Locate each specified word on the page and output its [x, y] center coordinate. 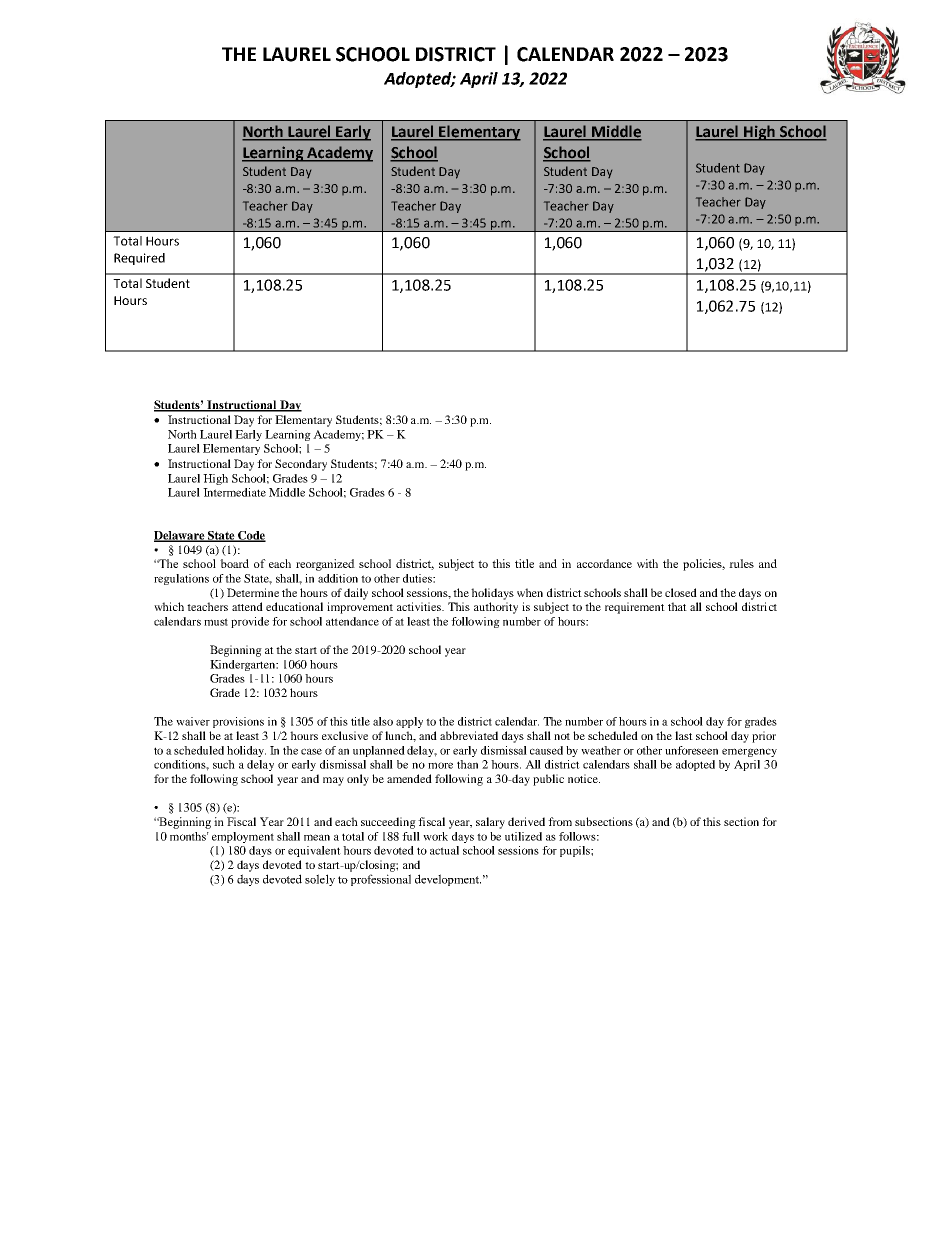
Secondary [301, 465]
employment [243, 837]
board [234, 563]
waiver [193, 721]
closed [681, 592]
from [560, 821]
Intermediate [234, 492]
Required [139, 259]
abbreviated [469, 735]
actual [444, 850]
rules [741, 563]
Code [251, 536]
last [684, 735]
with [647, 563]
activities [420, 606]
